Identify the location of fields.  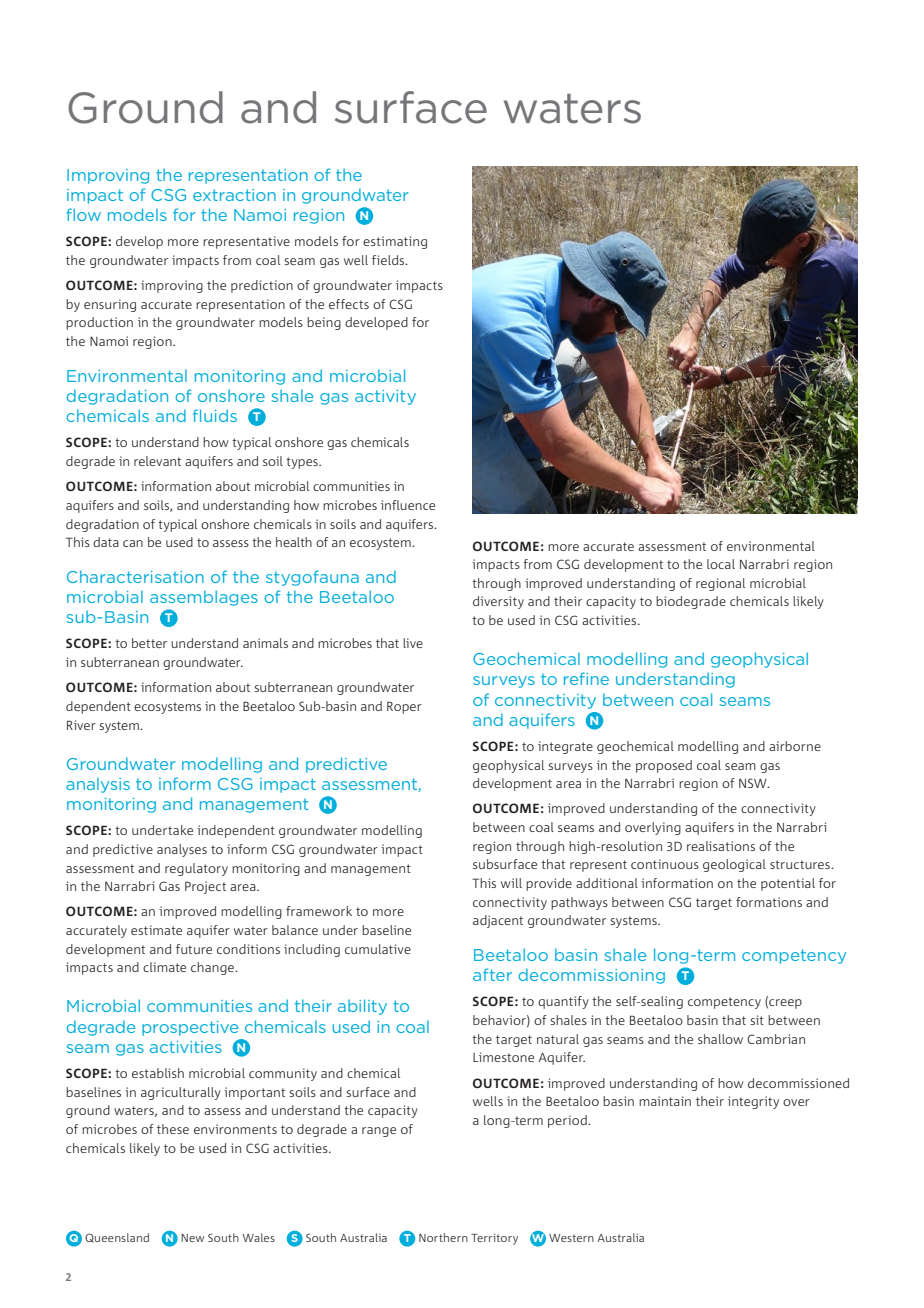
(389, 260).
